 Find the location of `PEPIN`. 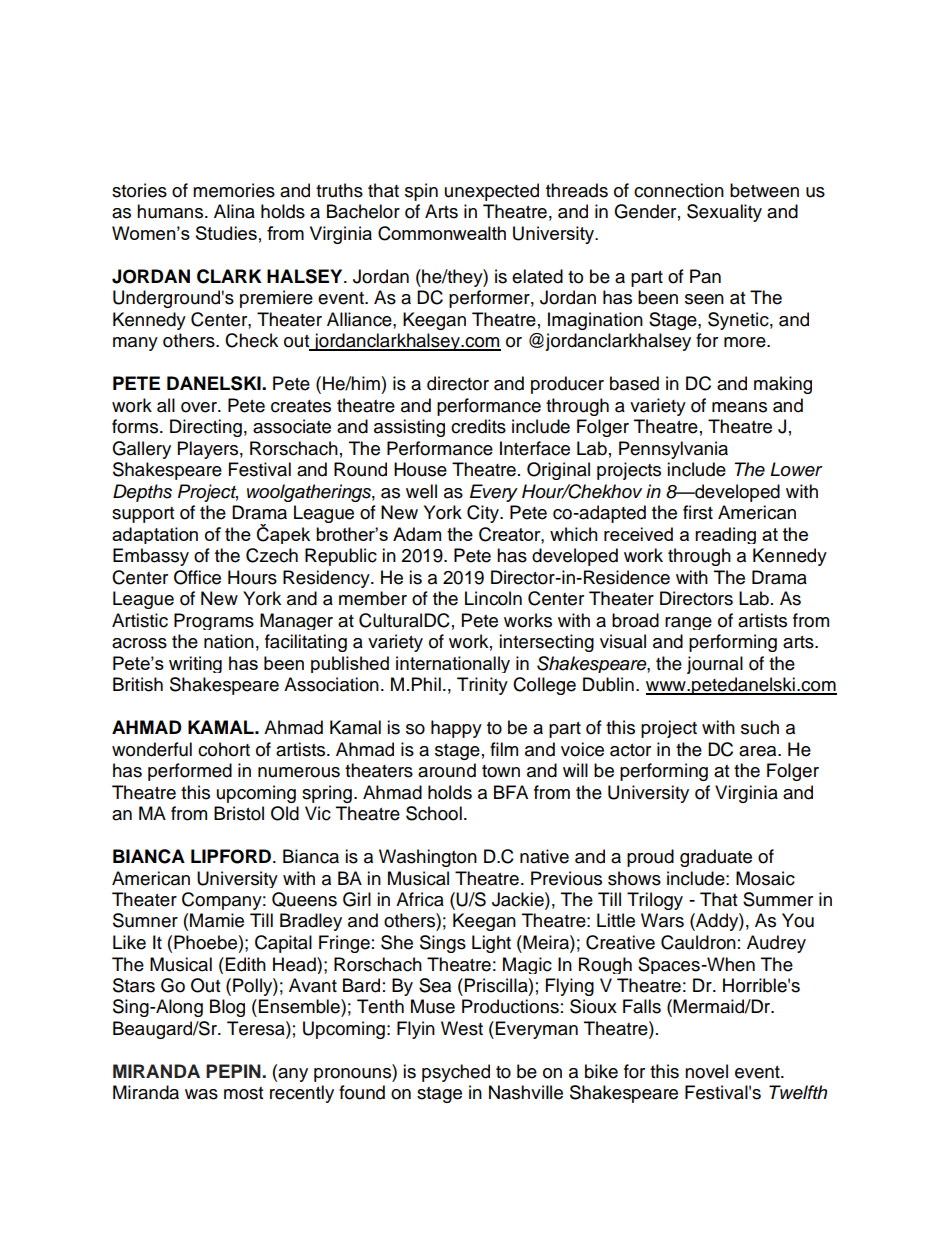

PEPIN is located at coordinates (234, 1071).
